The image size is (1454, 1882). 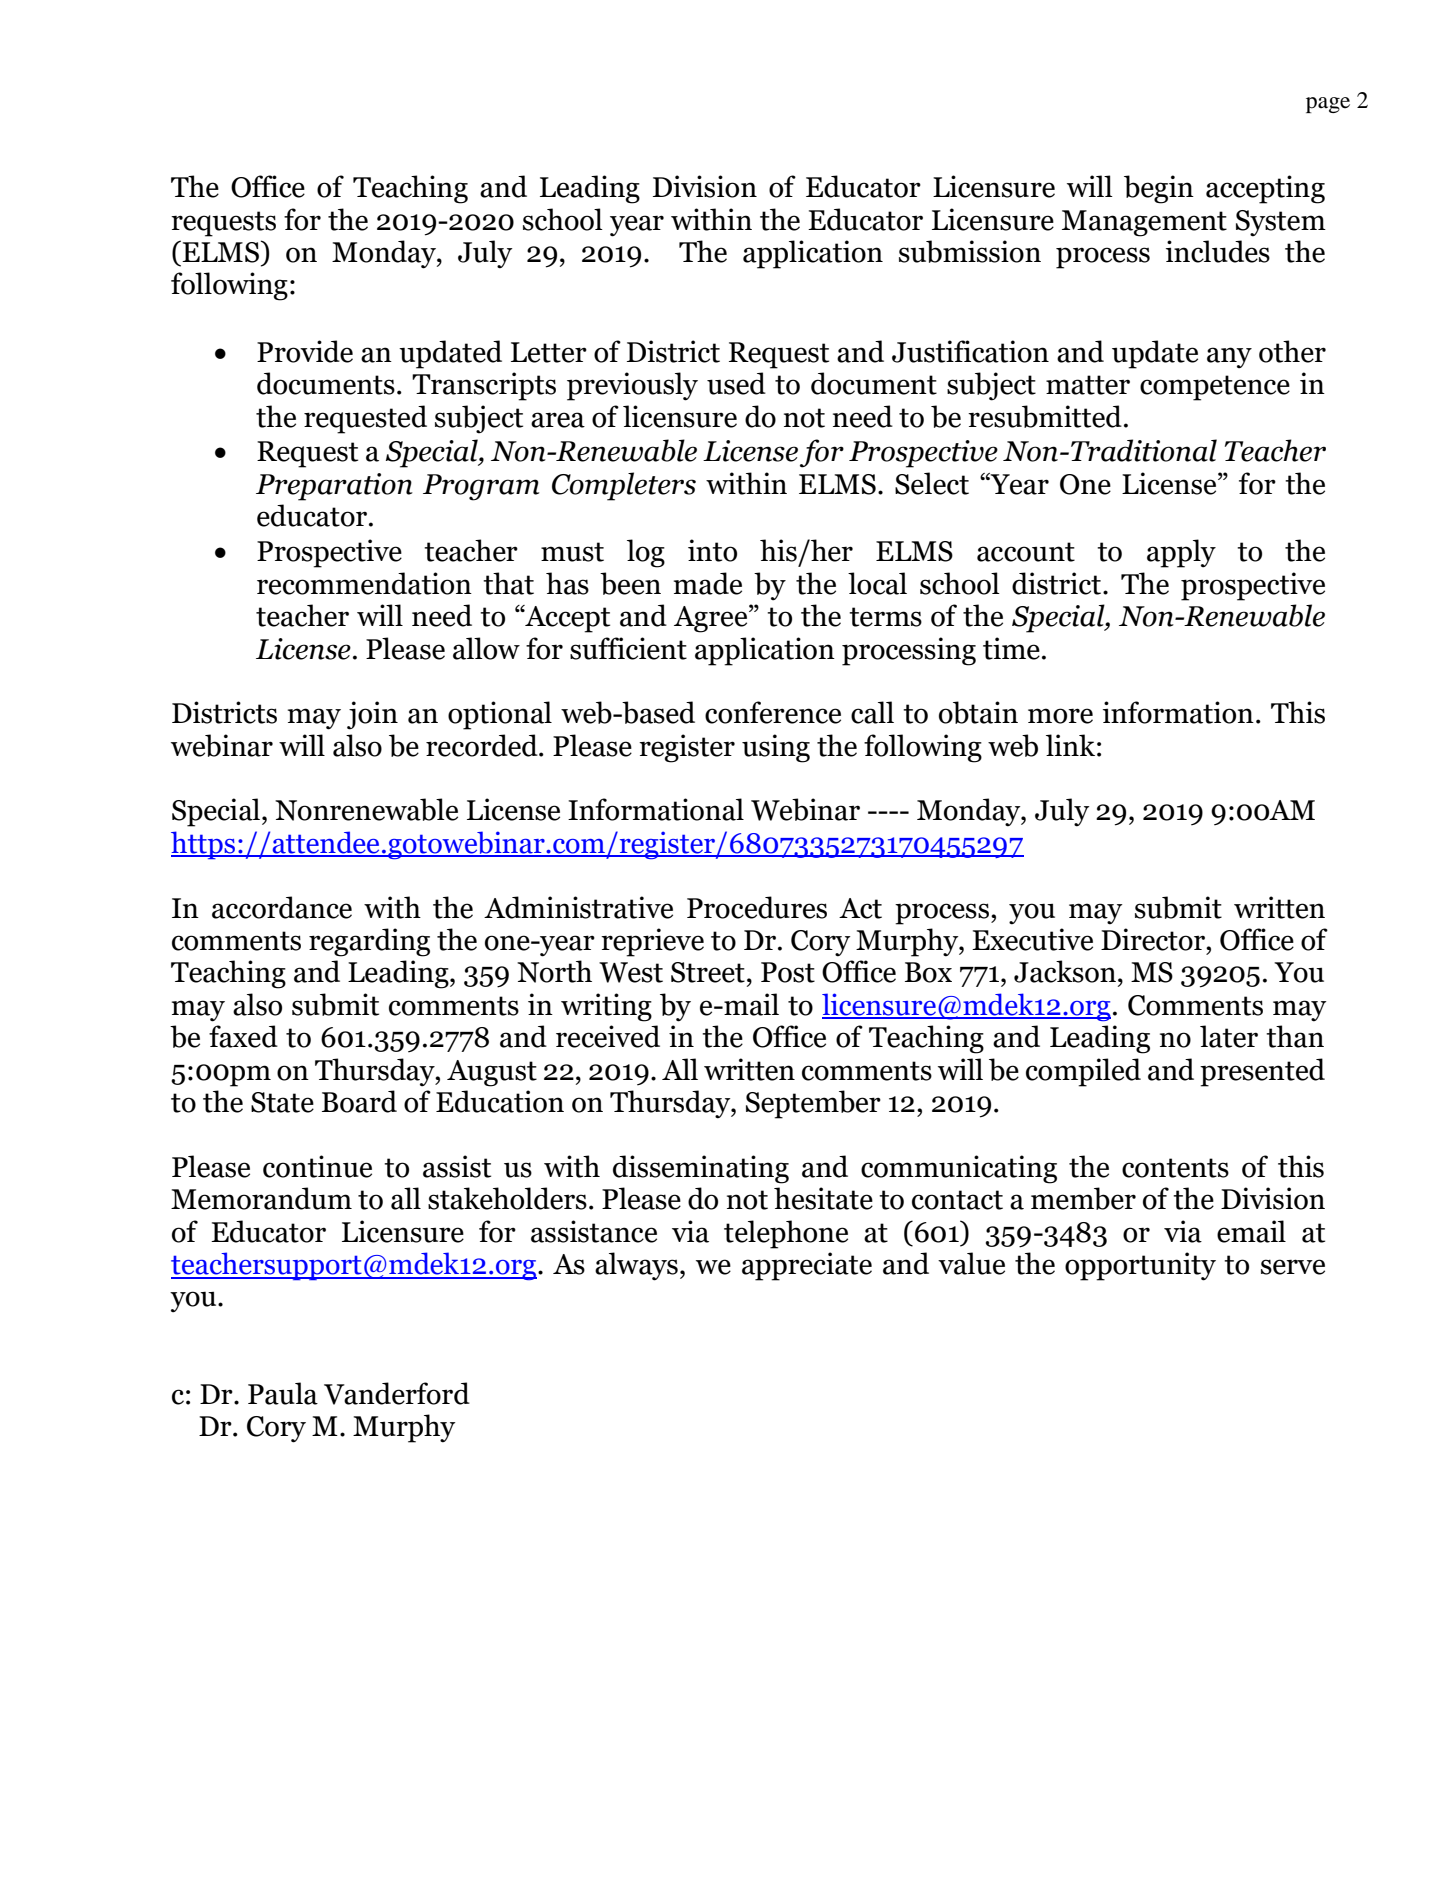 I want to click on Post, so click(x=788, y=972).
